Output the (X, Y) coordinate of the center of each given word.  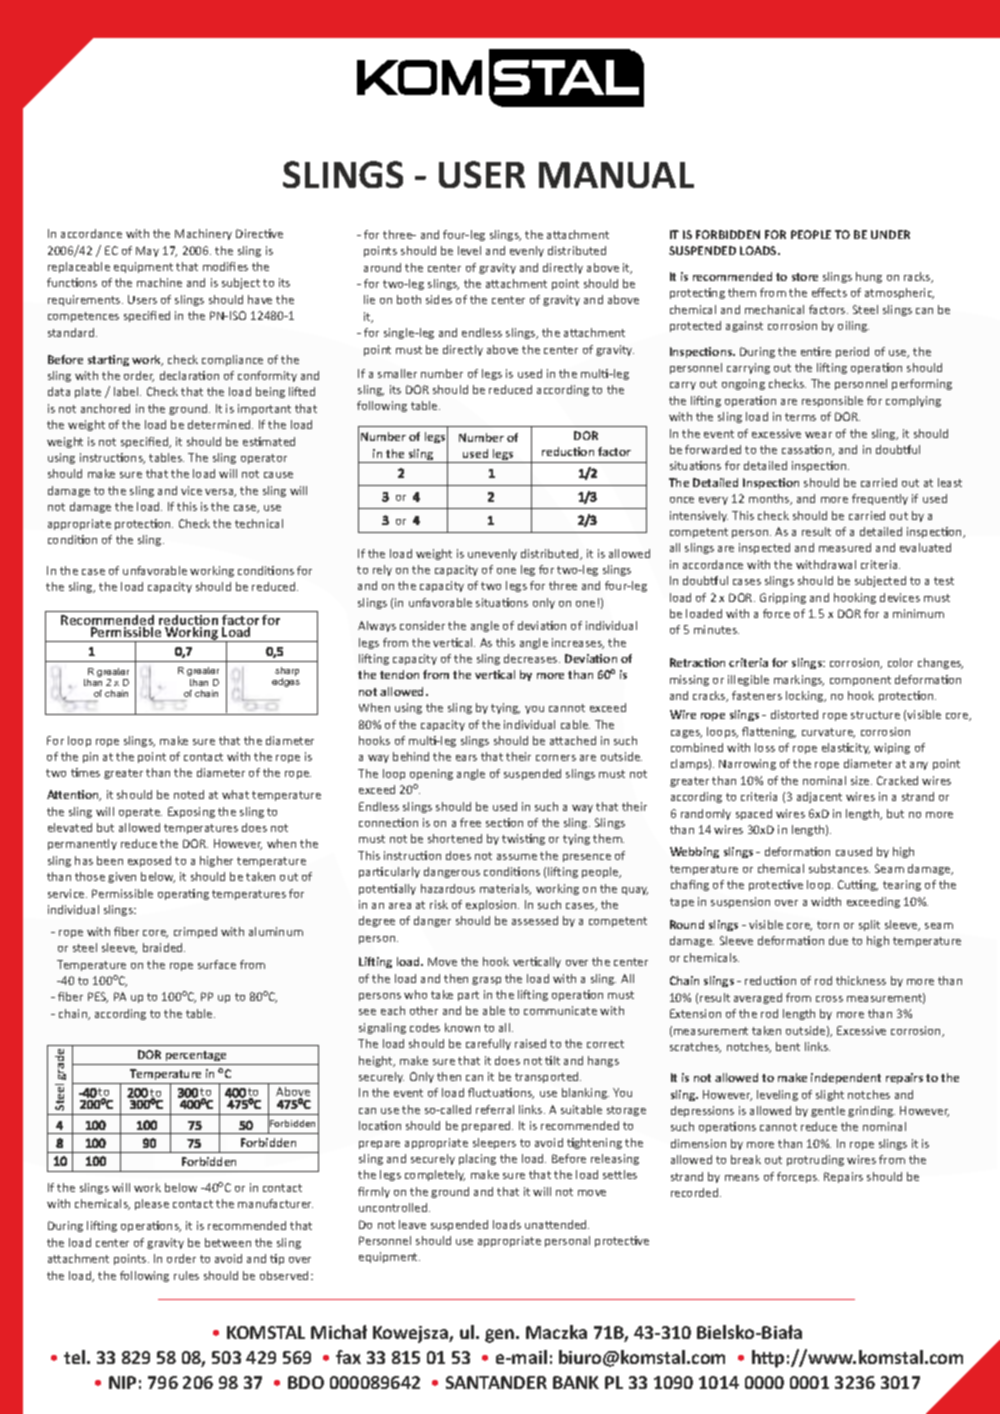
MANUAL (616, 175)
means (742, 1178)
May (147, 251)
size (861, 780)
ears (466, 758)
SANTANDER (496, 1382)
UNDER (890, 234)
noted (189, 794)
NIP (122, 1382)
